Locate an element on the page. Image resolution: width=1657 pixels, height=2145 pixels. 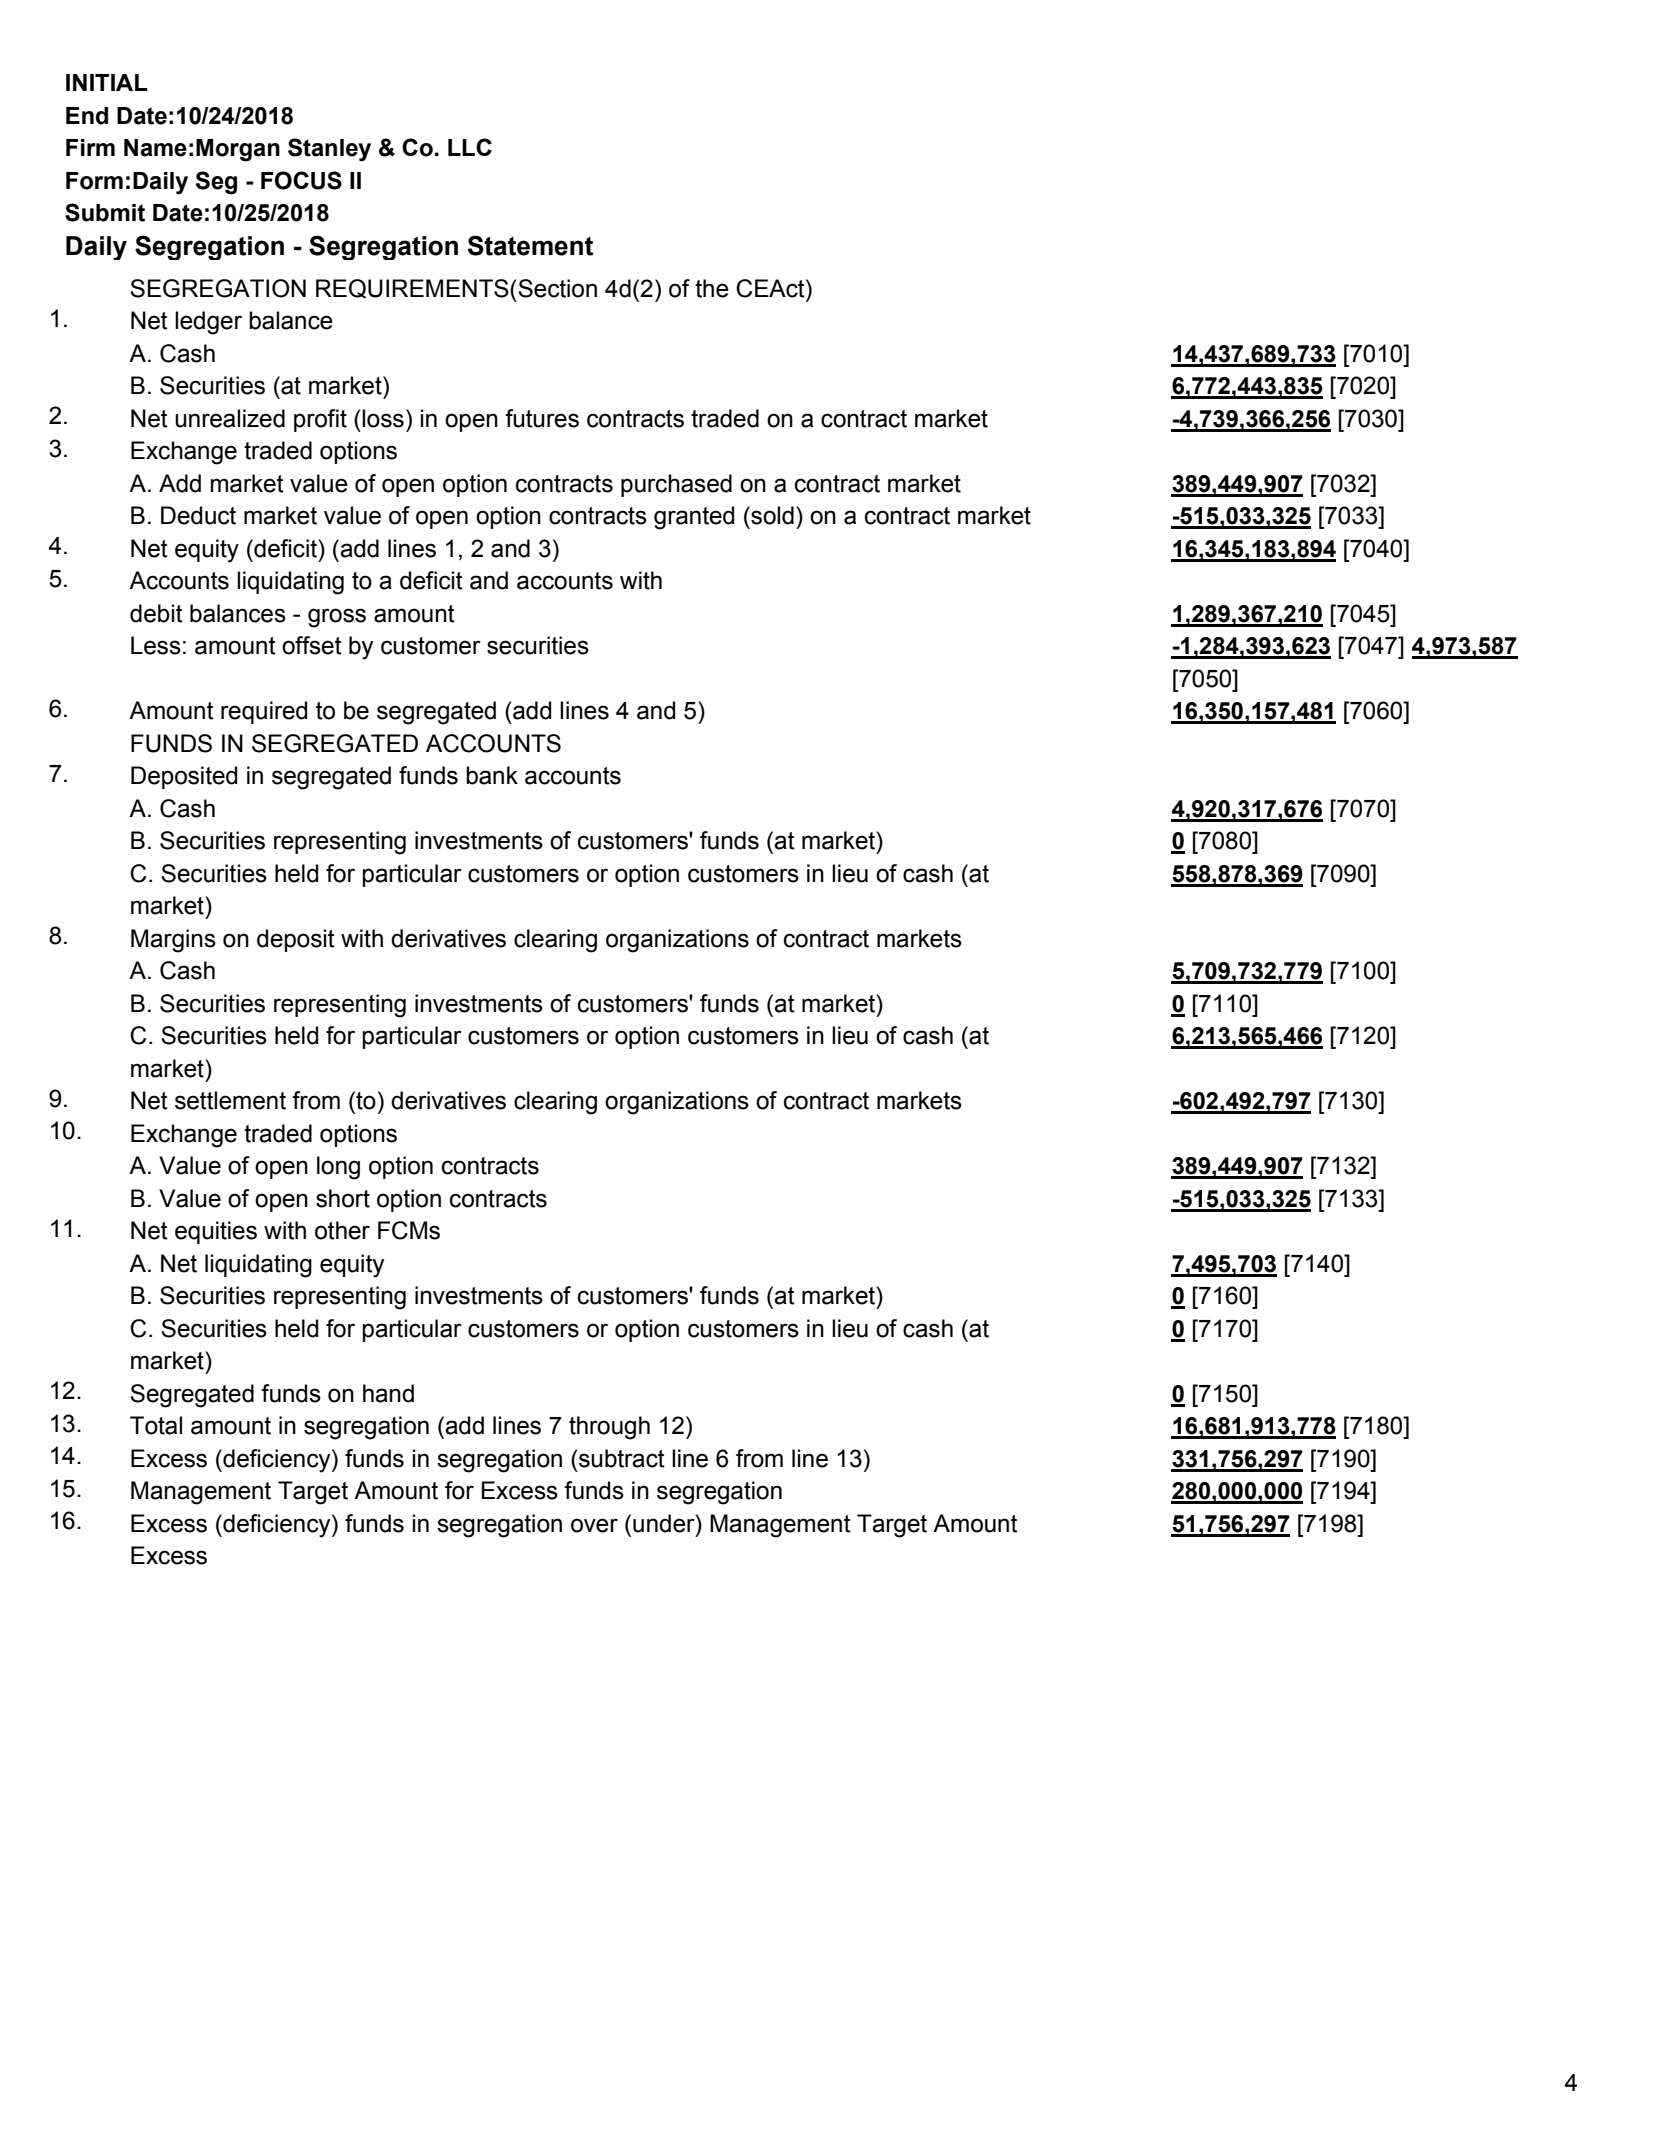
INITIAL is located at coordinates (107, 82).
